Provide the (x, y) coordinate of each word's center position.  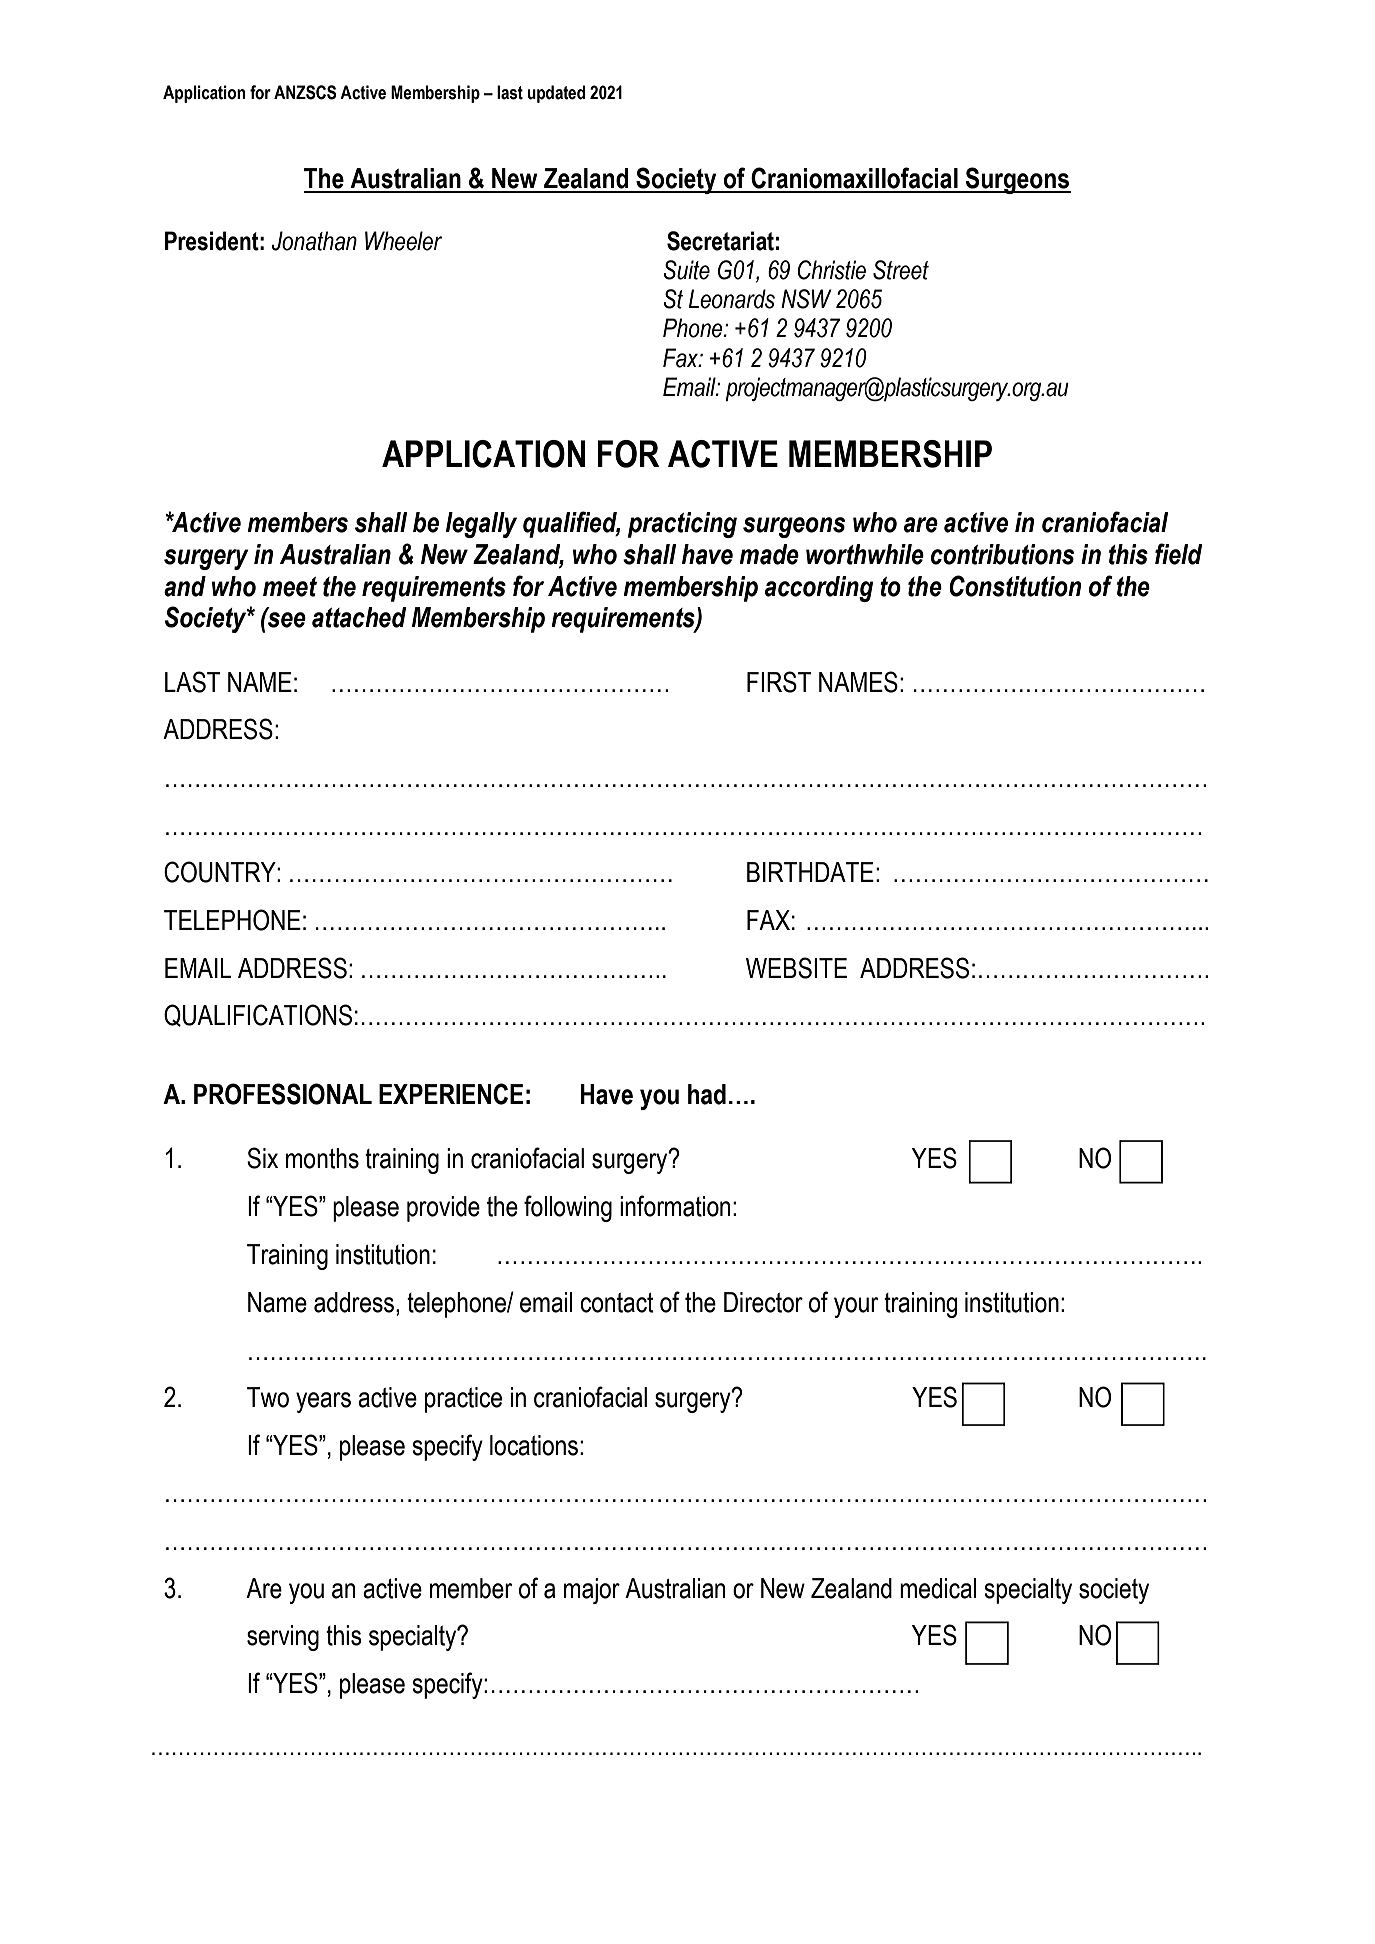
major (592, 1591)
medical (938, 1588)
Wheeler (403, 241)
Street (901, 270)
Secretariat (720, 241)
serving (283, 1638)
